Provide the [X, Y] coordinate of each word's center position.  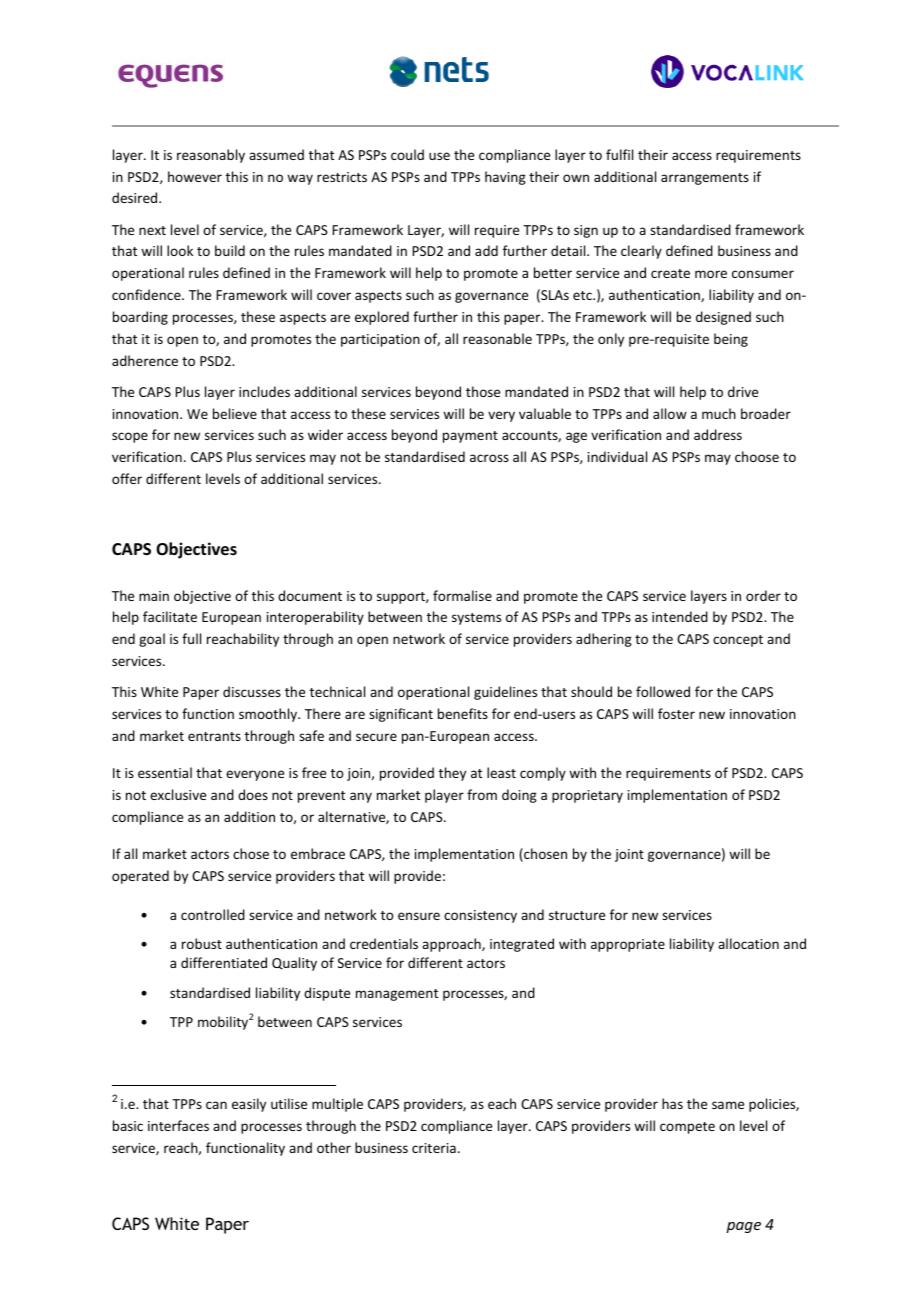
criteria [434, 1148]
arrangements [705, 179]
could [407, 154]
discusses [252, 691]
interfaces [178, 1125]
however [195, 176]
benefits [463, 713]
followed [663, 691]
